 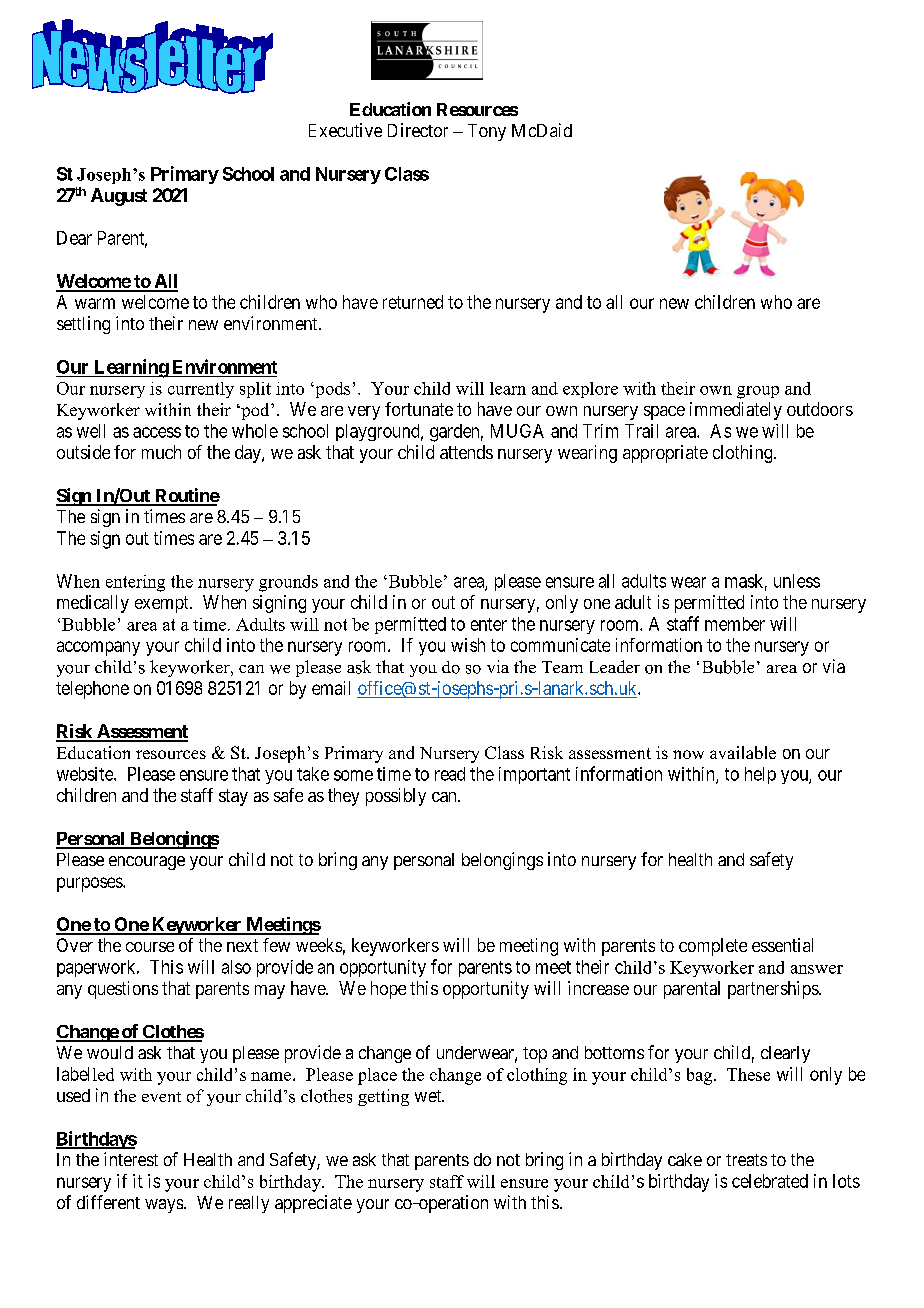 I want to click on interest, so click(x=131, y=1159).
